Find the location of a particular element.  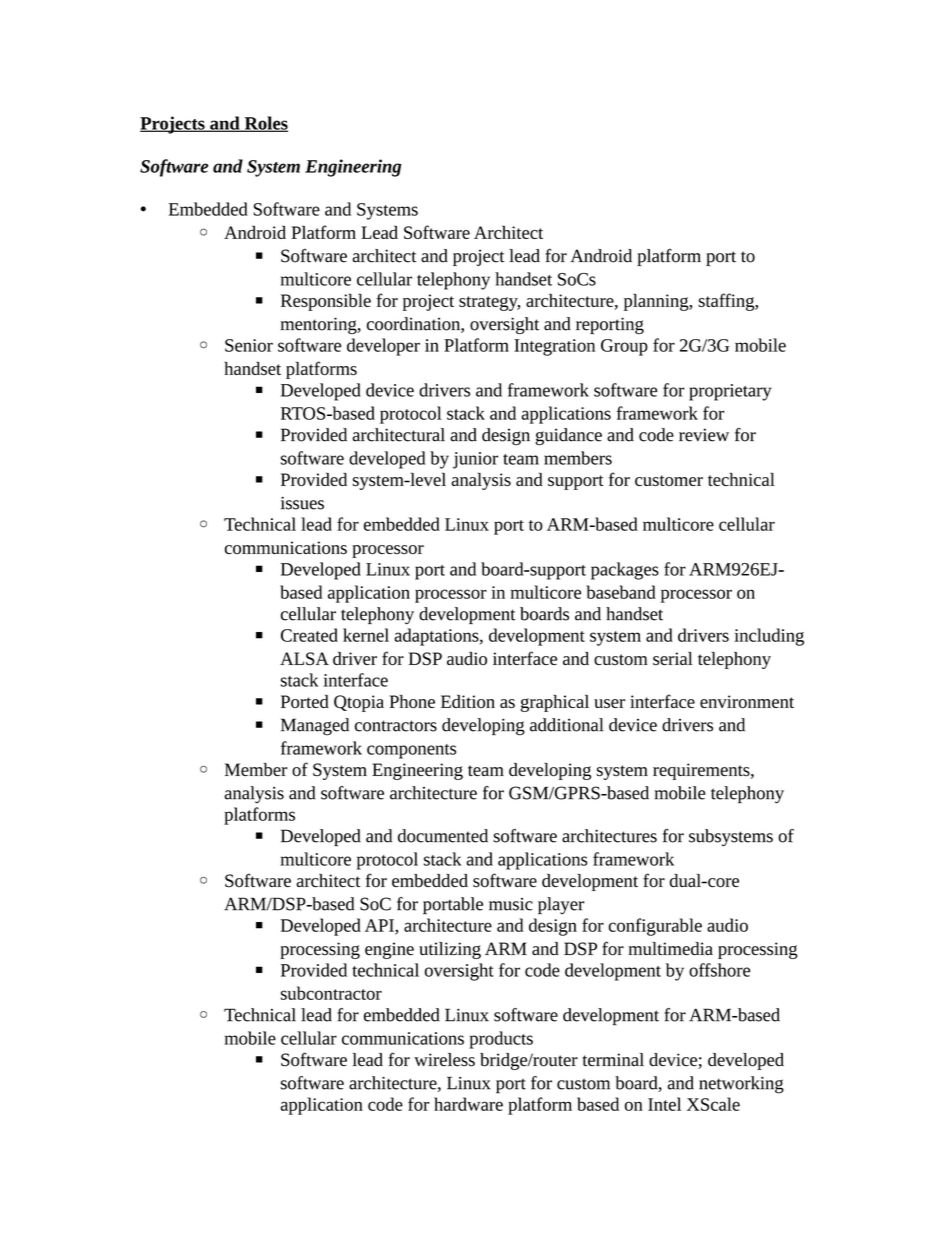

Created is located at coordinates (309, 635).
